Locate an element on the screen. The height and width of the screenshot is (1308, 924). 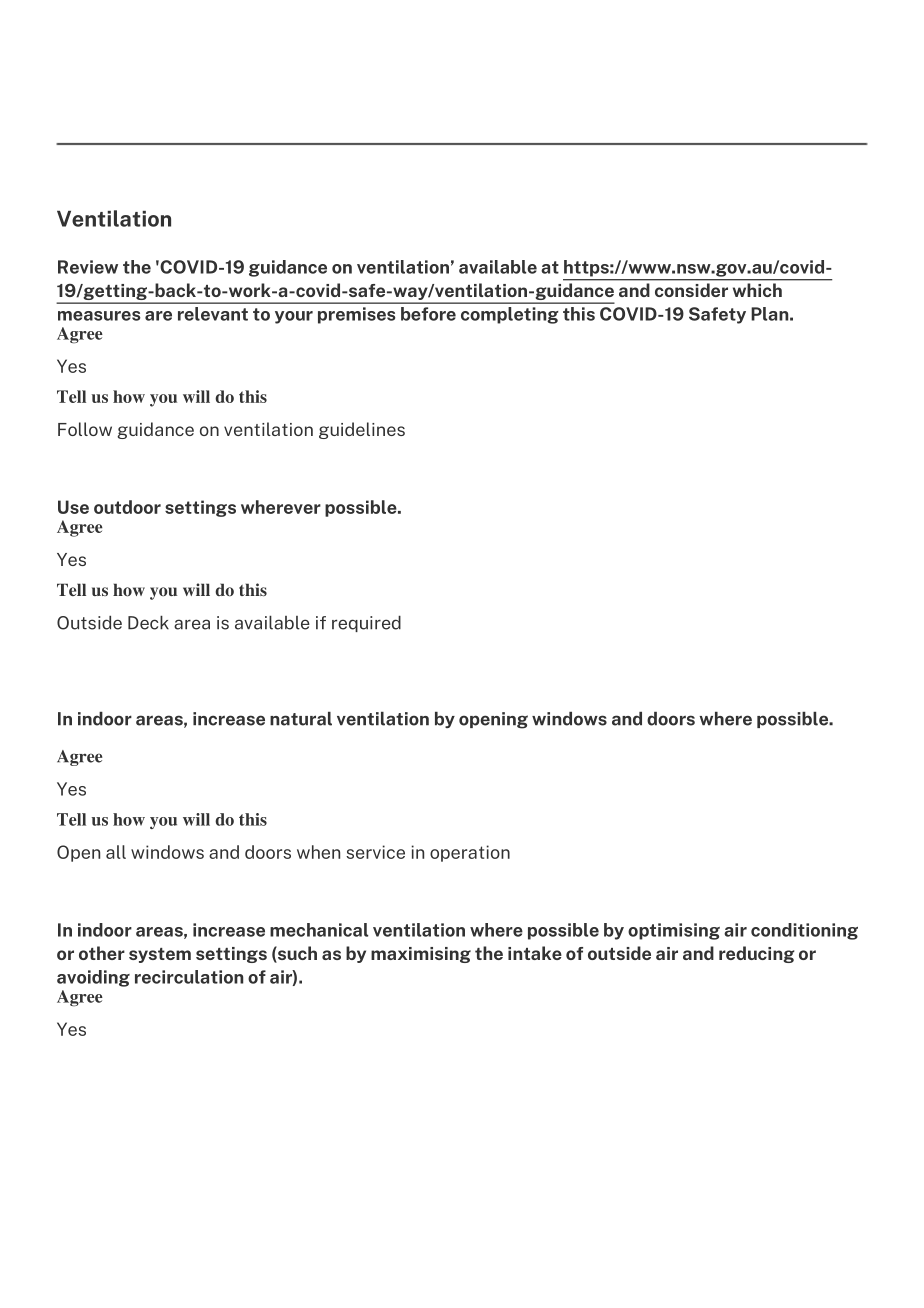
mechanical is located at coordinates (319, 930).
